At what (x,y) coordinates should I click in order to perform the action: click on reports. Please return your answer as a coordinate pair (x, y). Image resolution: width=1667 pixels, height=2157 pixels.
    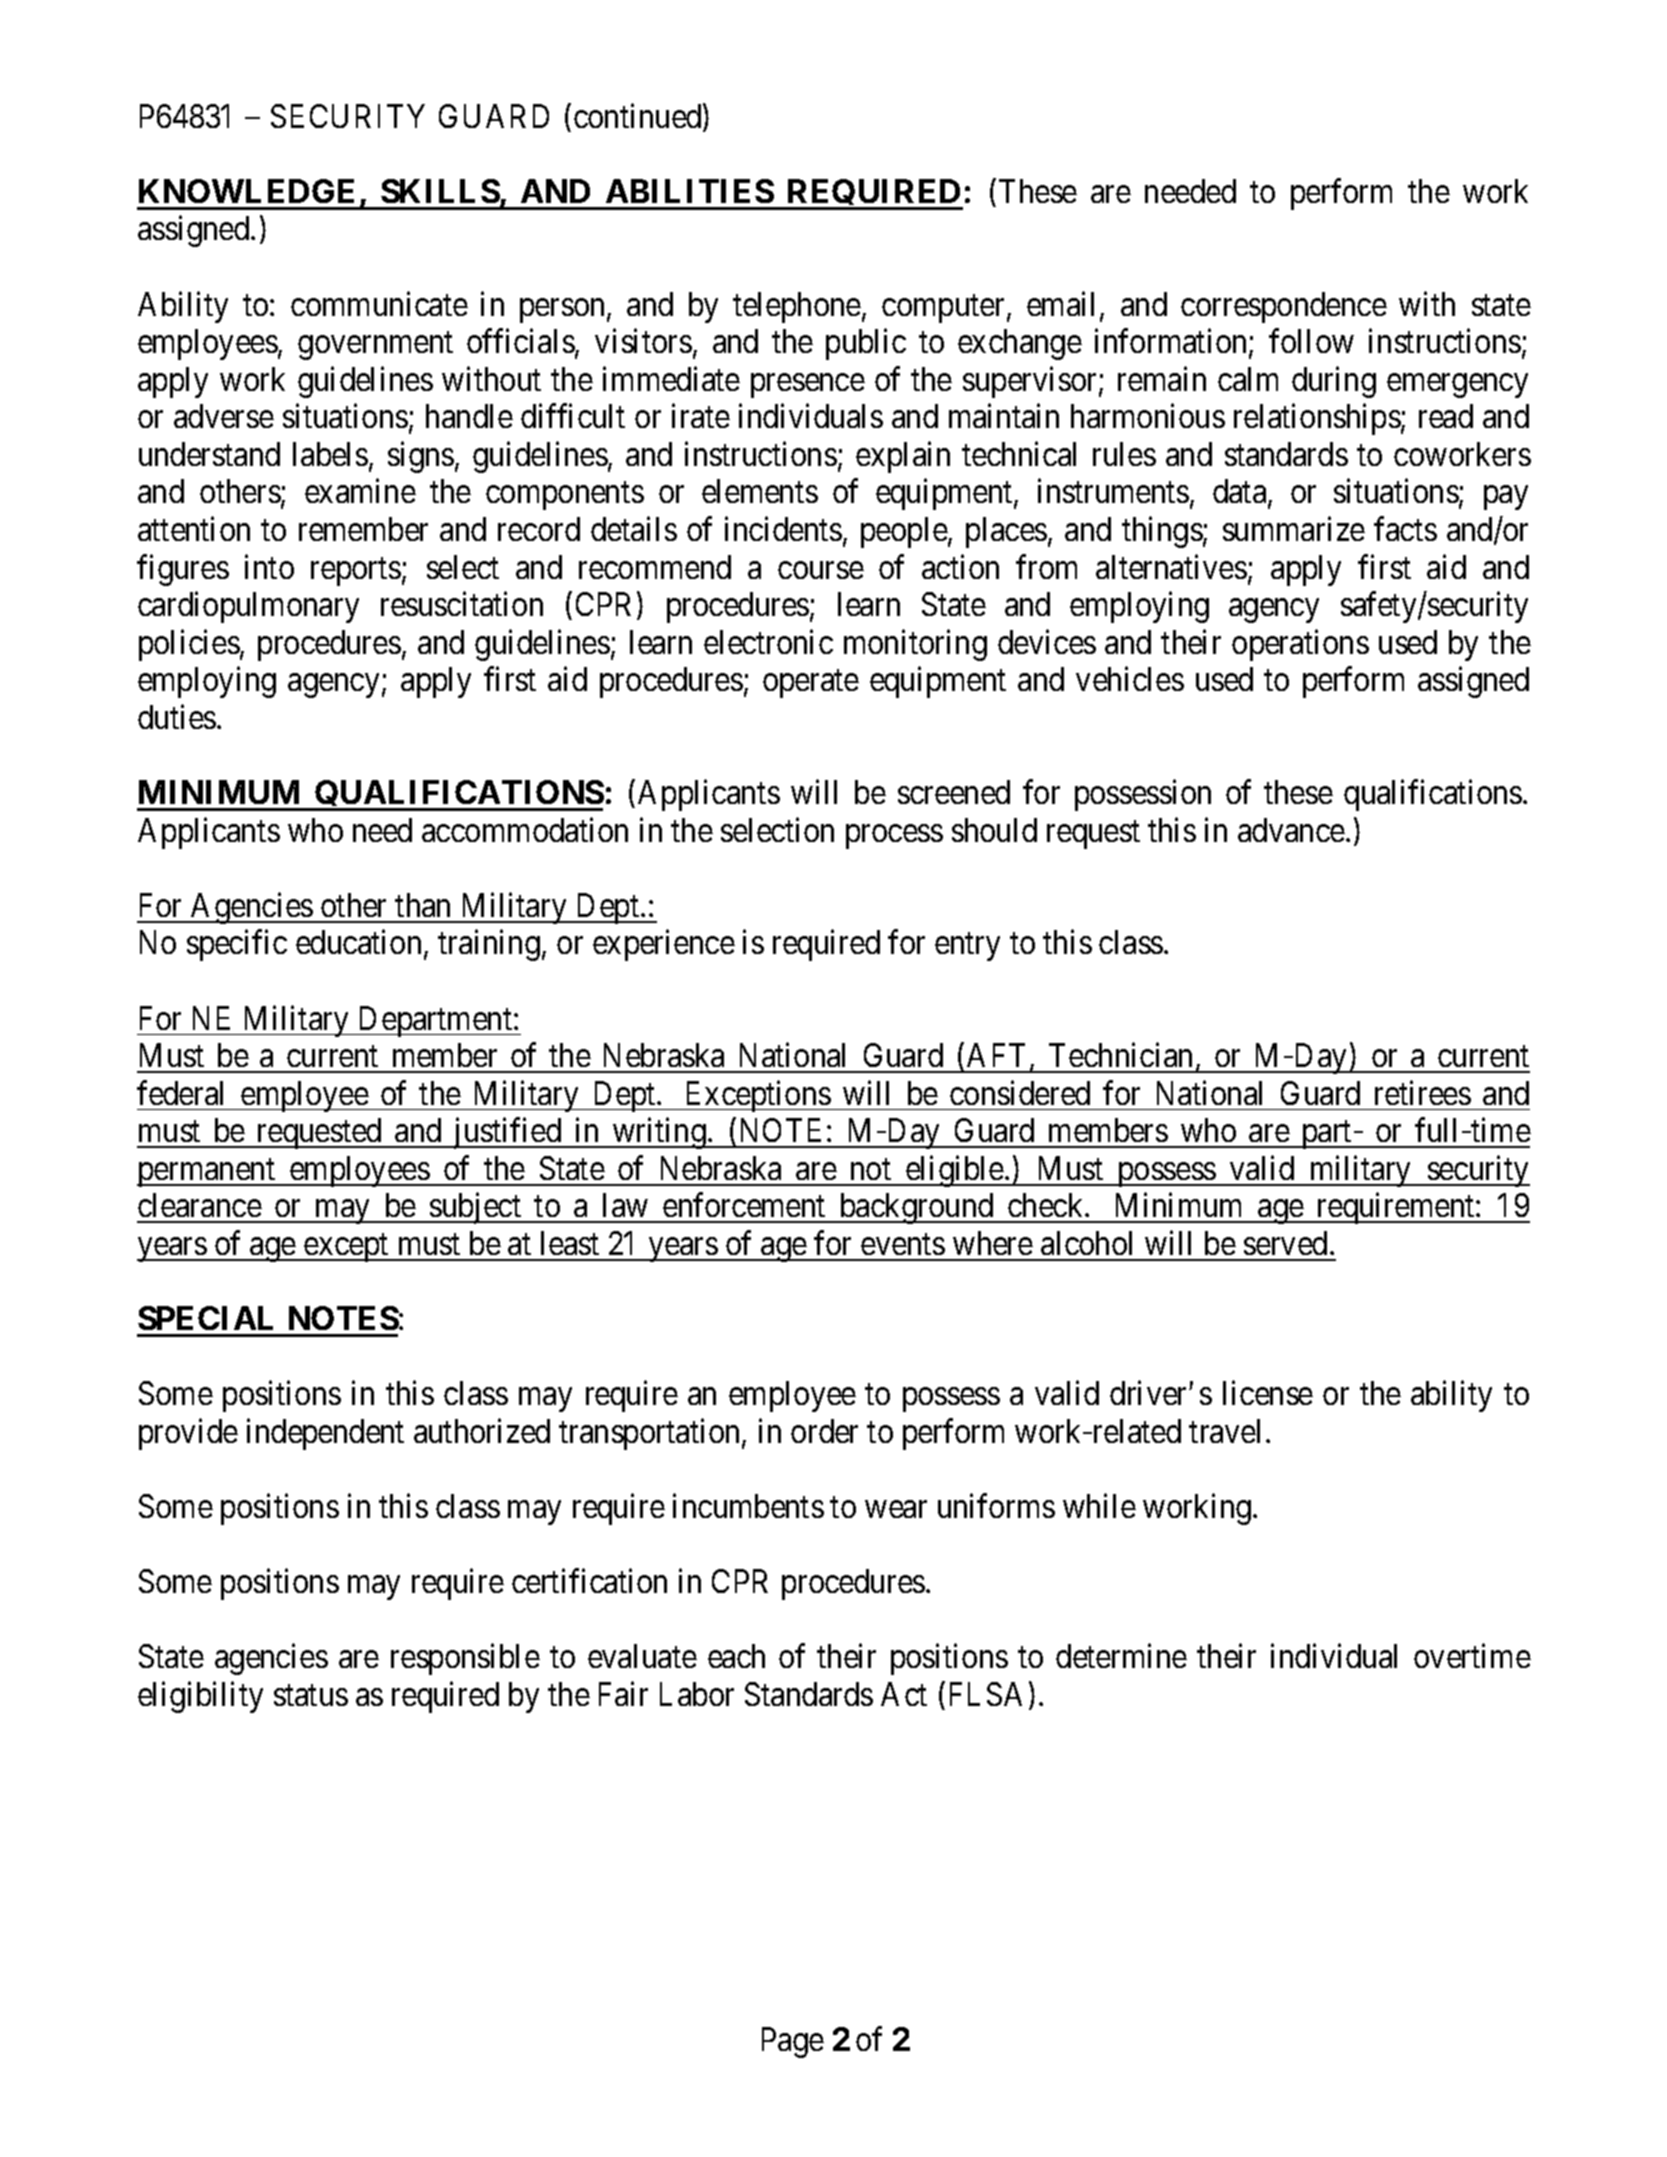
    Looking at the image, I should click on (356, 572).
